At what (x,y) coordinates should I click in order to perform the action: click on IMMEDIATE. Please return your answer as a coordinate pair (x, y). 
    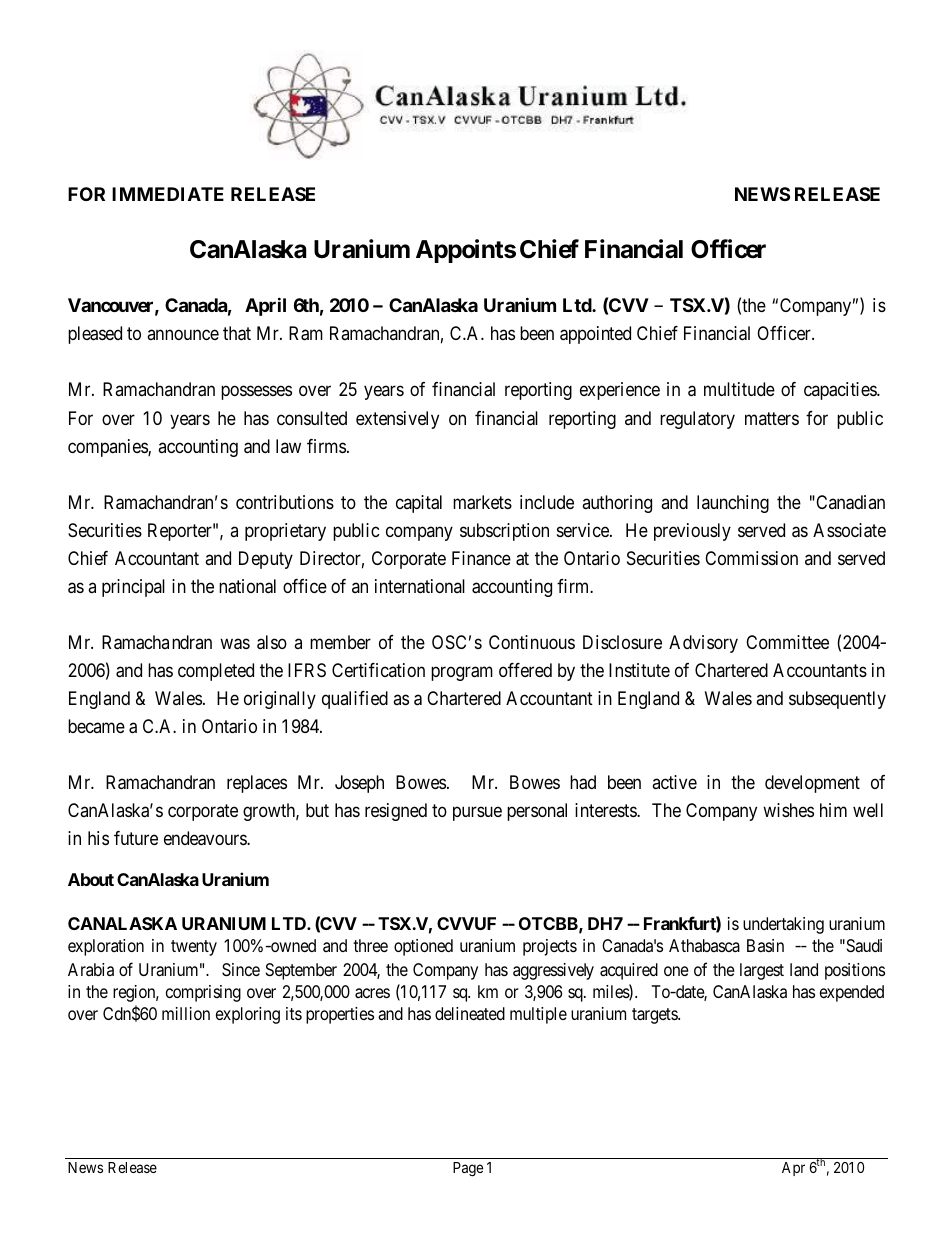
    Looking at the image, I should click on (168, 194).
